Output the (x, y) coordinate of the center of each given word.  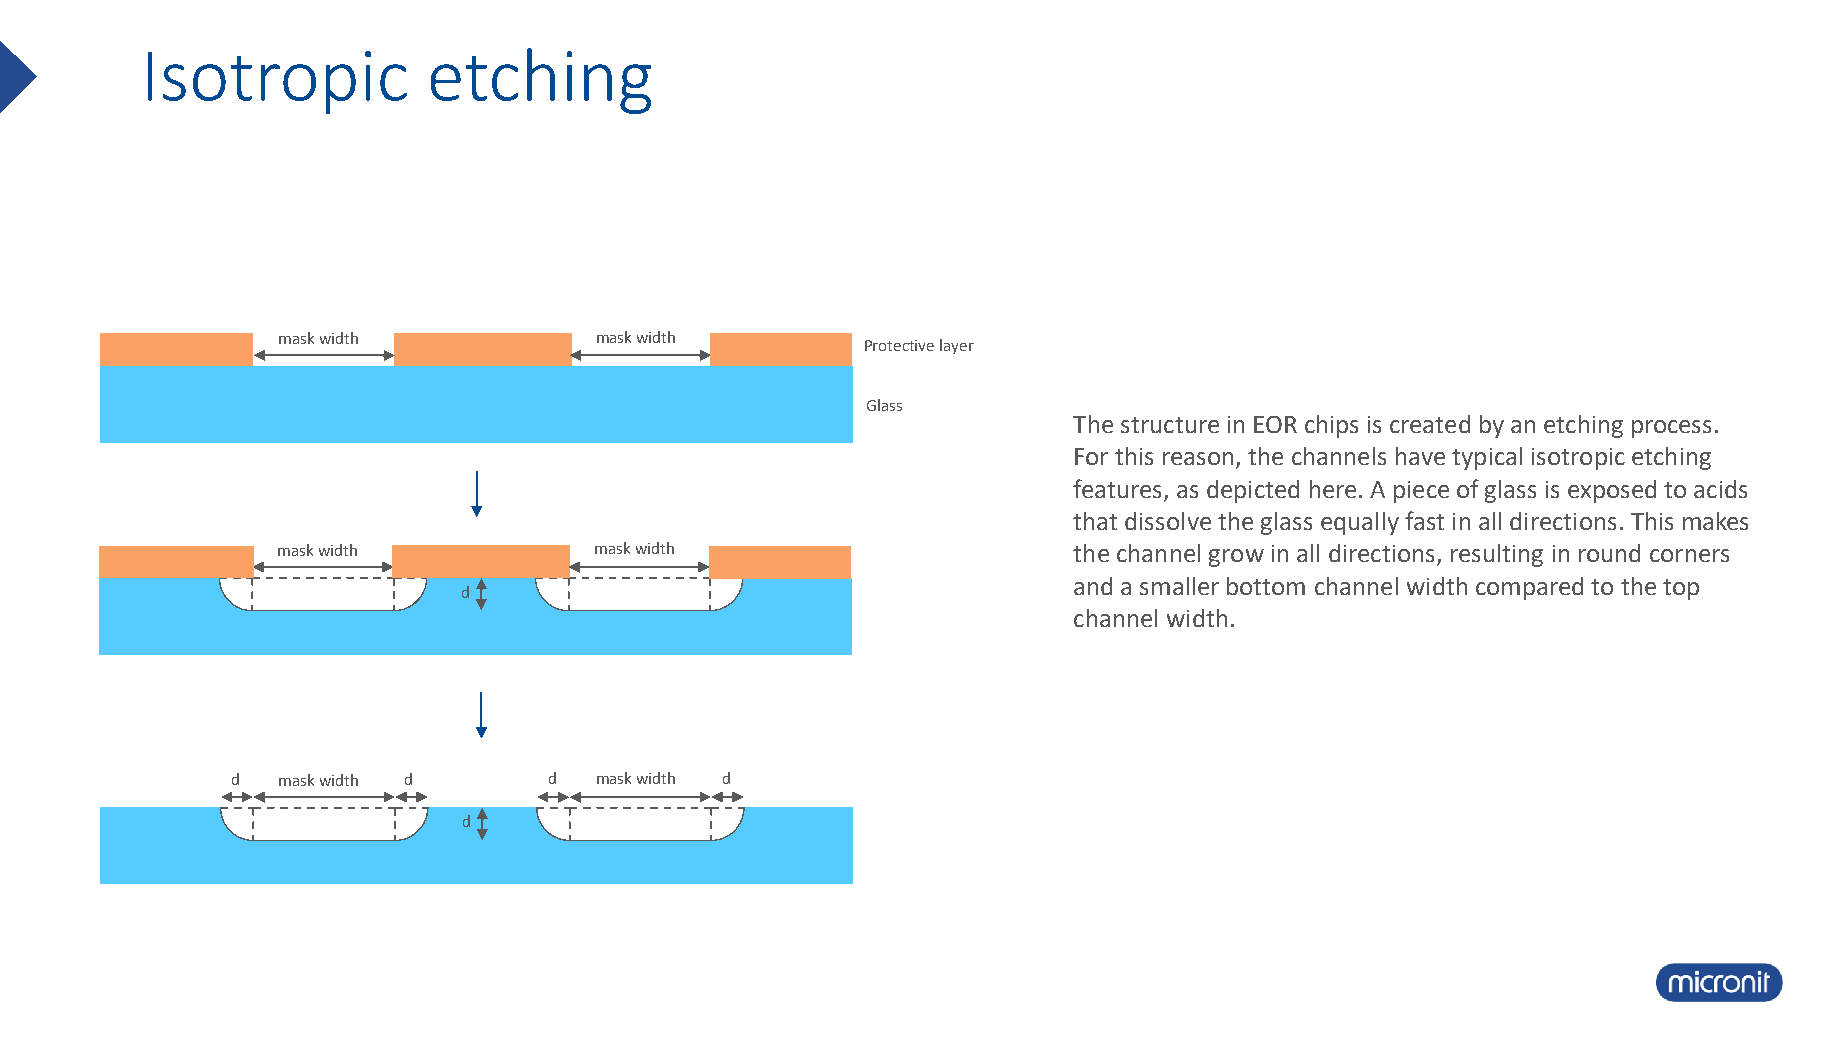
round (1609, 553)
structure (1170, 425)
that (1095, 521)
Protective (899, 345)
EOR (1275, 424)
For (1091, 456)
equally (1360, 523)
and (1093, 586)
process (1671, 429)
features (1117, 488)
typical (1487, 458)
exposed (1612, 491)
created (1430, 424)
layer (957, 346)
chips (1331, 426)
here (1333, 489)
